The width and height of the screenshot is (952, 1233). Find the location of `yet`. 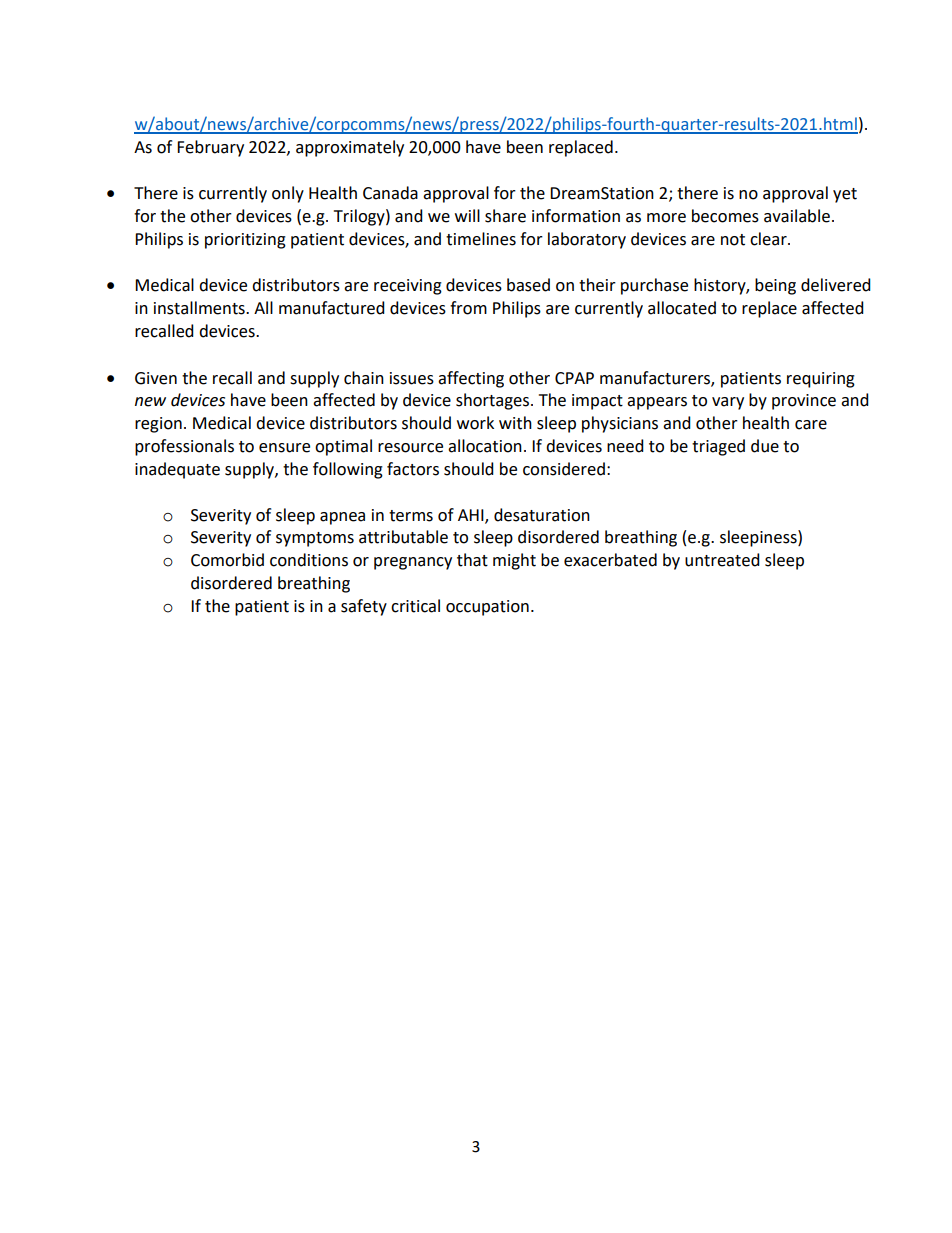

yet is located at coordinates (845, 195).
